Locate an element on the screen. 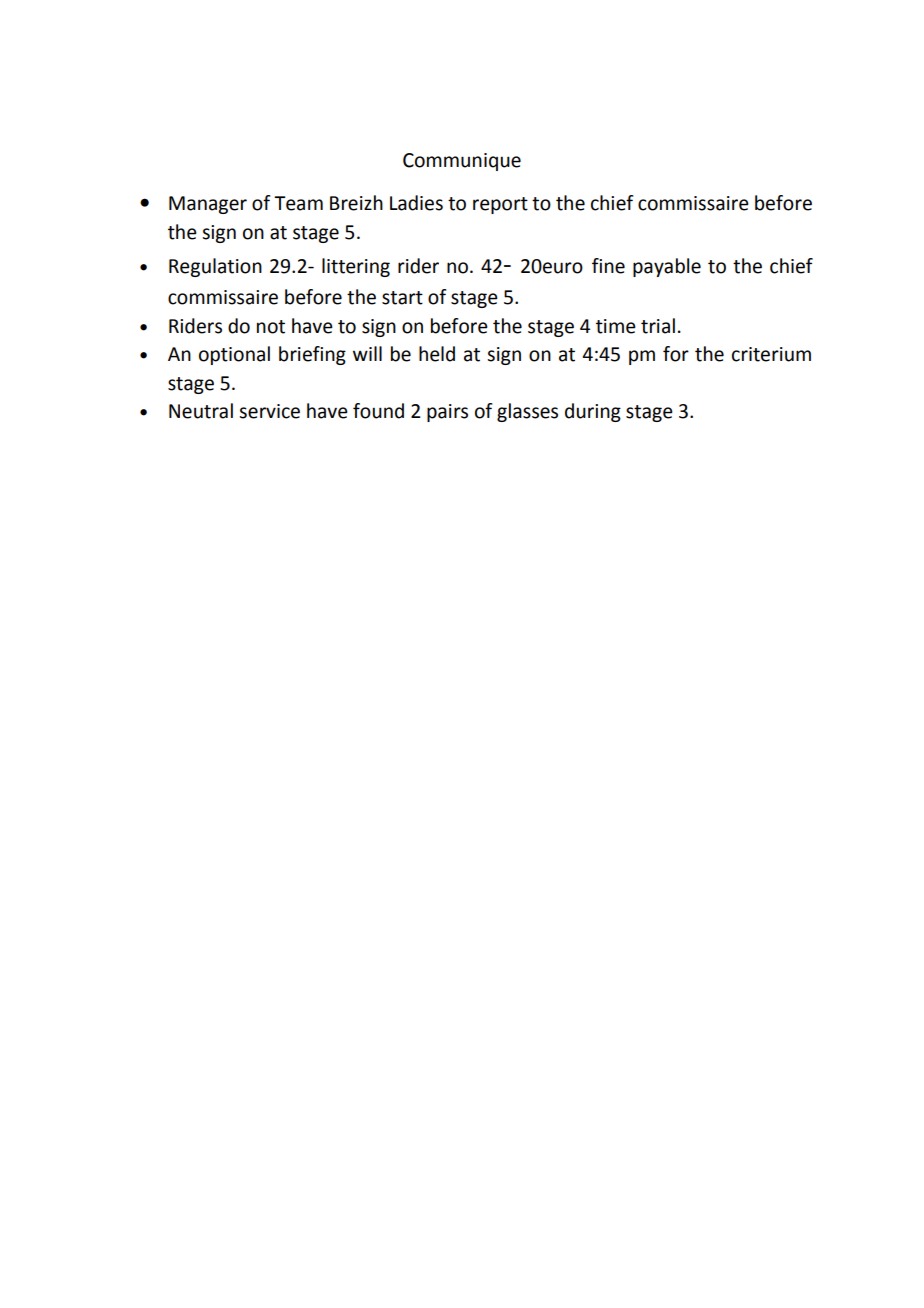 This screenshot has width=924, height=1308. Ladies is located at coordinates (416, 203).
